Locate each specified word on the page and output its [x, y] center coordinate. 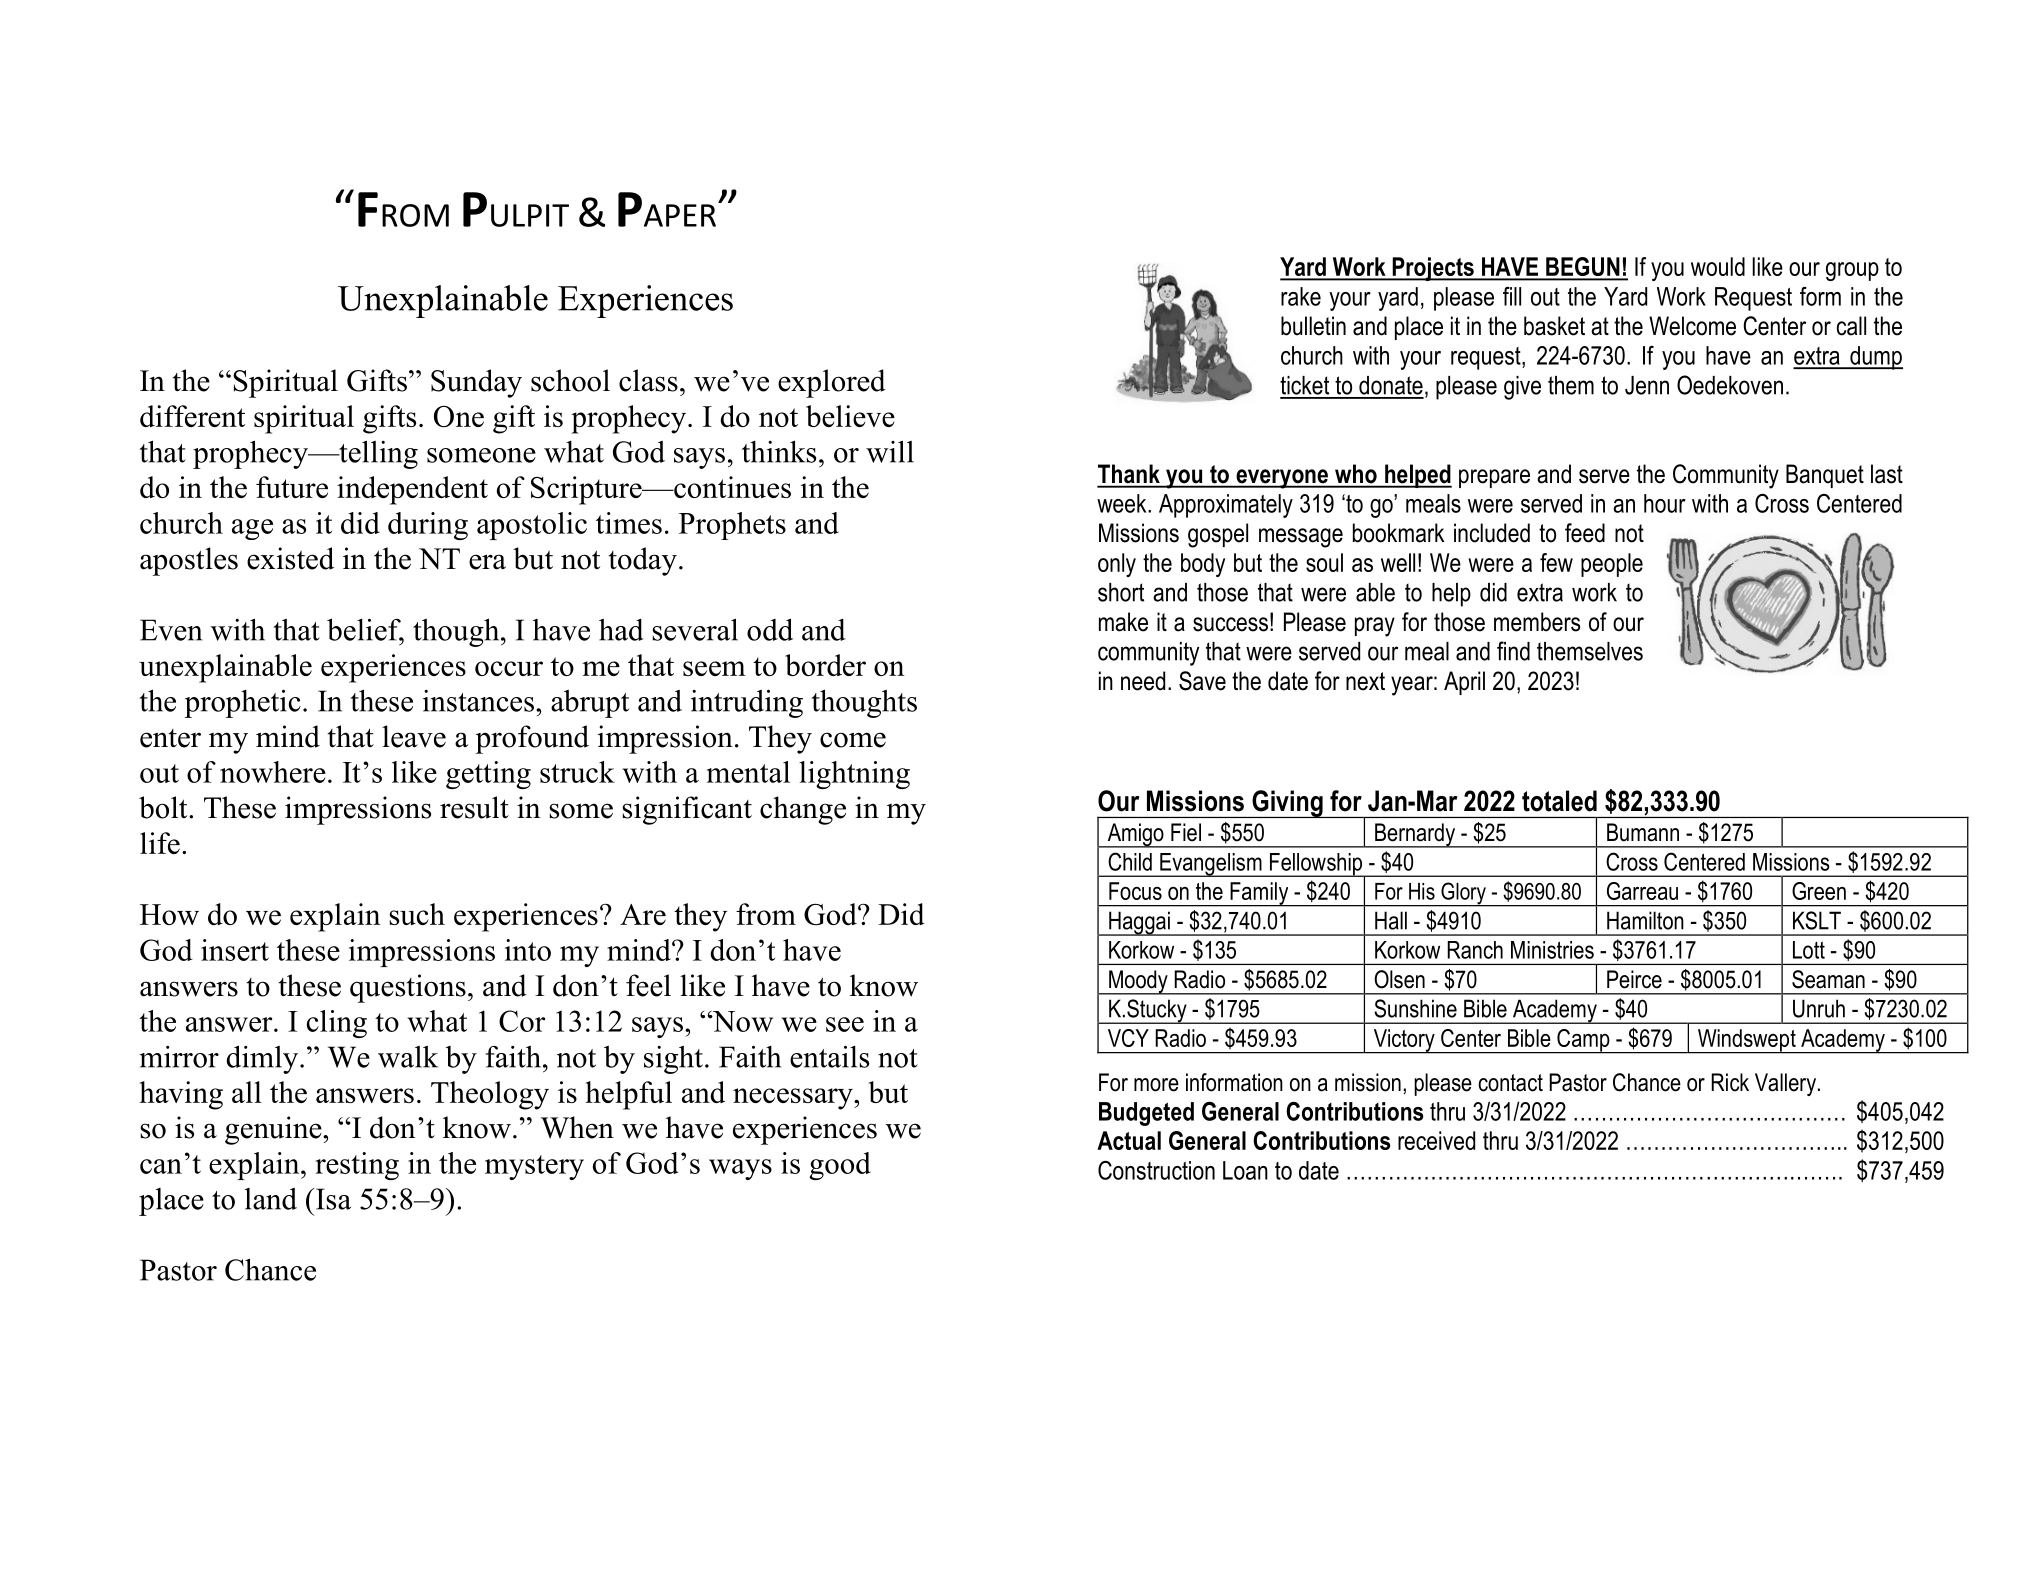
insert [235, 950]
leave [414, 736]
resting [357, 1166]
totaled [1559, 801]
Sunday [476, 383]
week [1123, 503]
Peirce [1634, 979]
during [428, 526]
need [1143, 681]
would [1718, 266]
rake [1301, 296]
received [1436, 1140]
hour [1665, 503]
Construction [1156, 1170]
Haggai [1139, 923]
